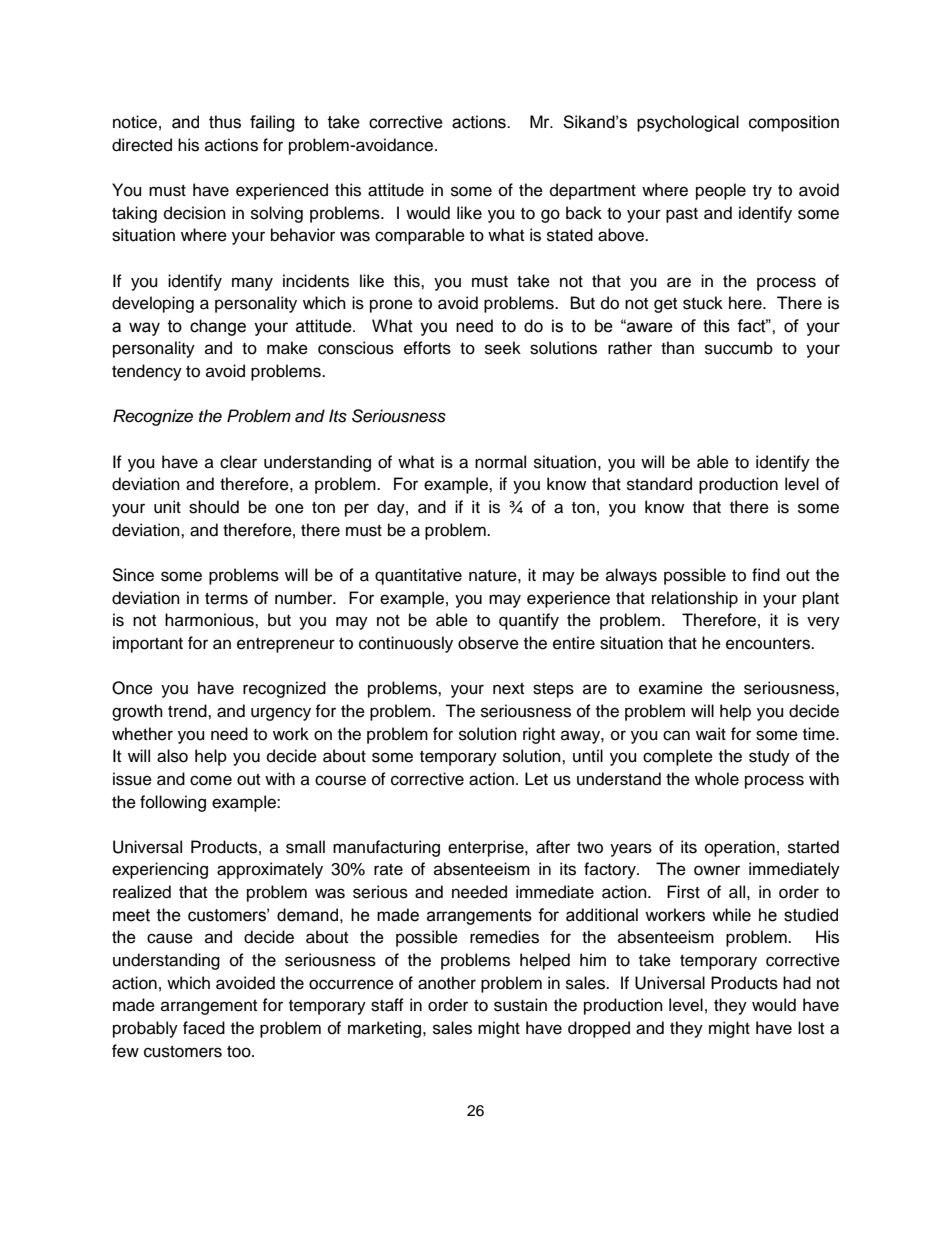 The height and width of the document is (1233, 952). What do you see at coordinates (225, 122) in the document?
I see `thus` at bounding box center [225, 122].
